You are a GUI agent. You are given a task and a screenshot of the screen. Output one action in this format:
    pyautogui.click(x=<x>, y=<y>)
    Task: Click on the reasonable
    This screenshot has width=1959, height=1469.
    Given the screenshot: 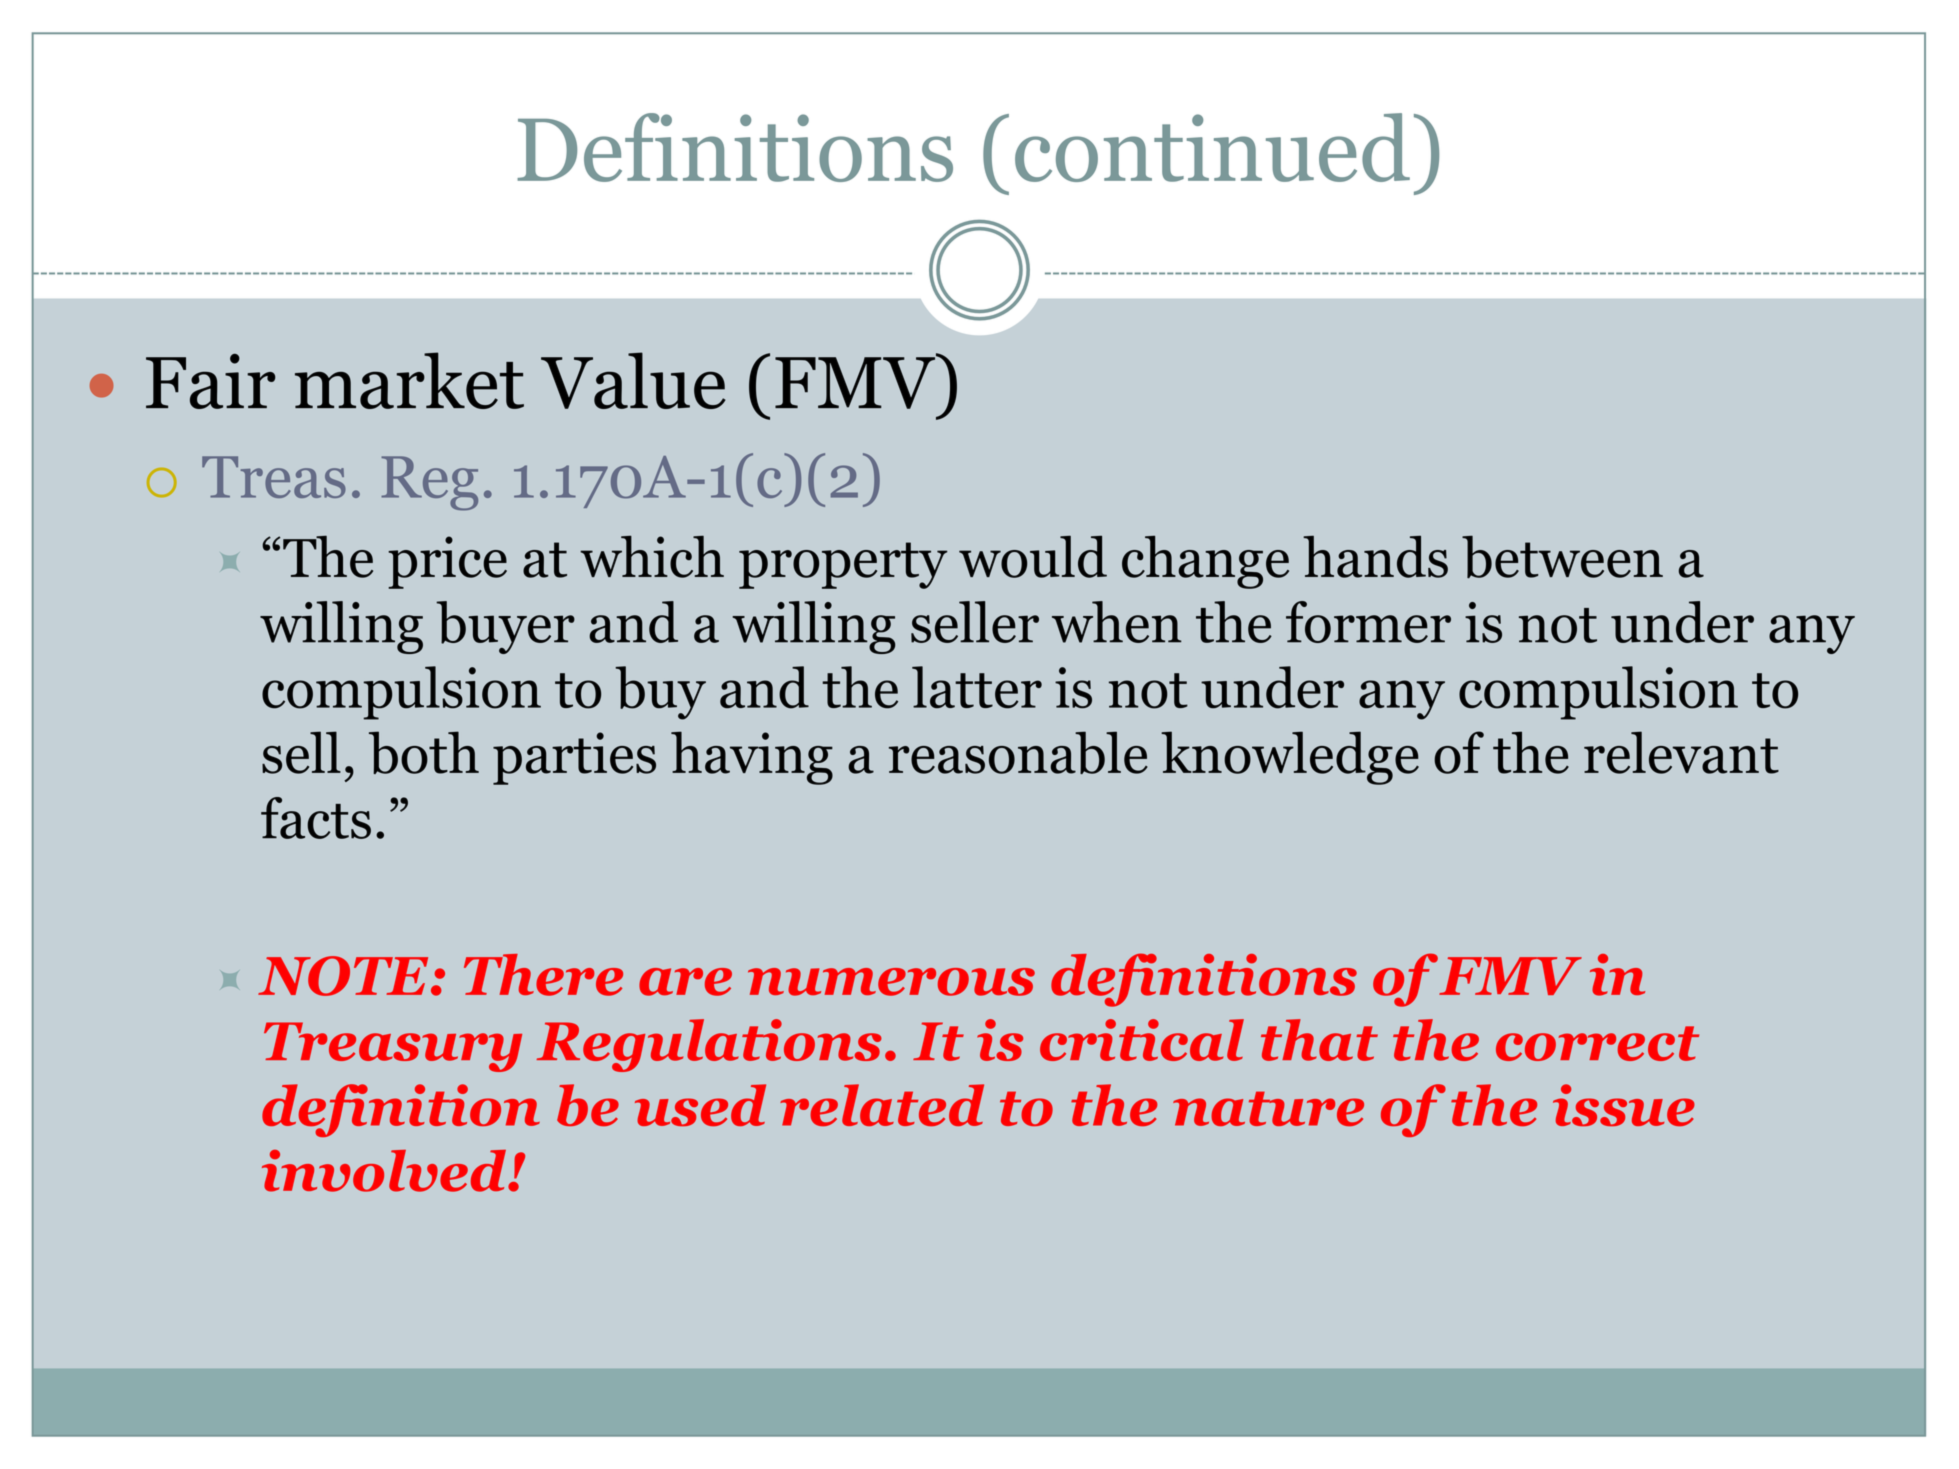 What is the action you would take?
    pyautogui.click(x=1018, y=752)
